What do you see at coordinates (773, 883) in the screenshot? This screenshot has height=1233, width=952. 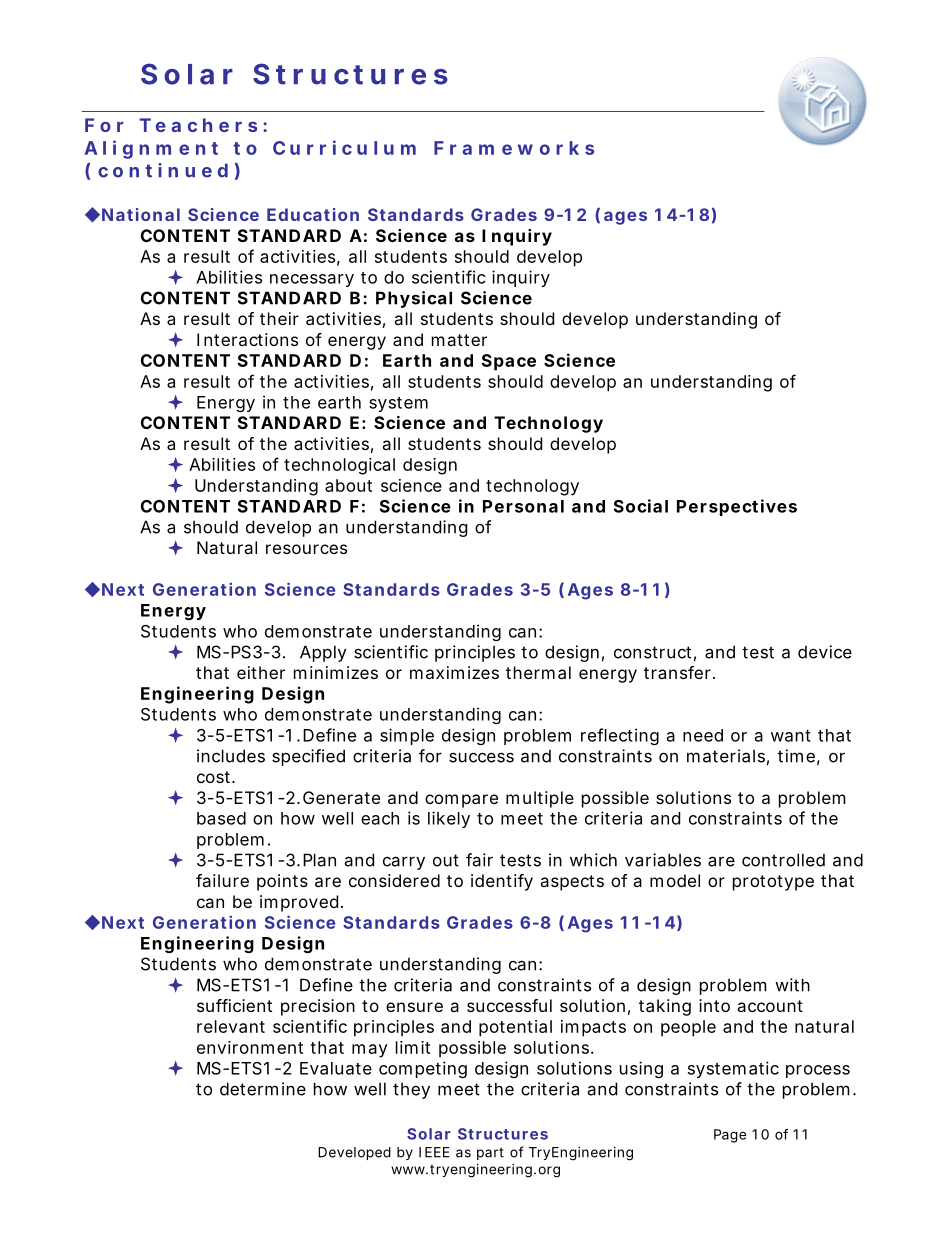 I see `prototype` at bounding box center [773, 883].
